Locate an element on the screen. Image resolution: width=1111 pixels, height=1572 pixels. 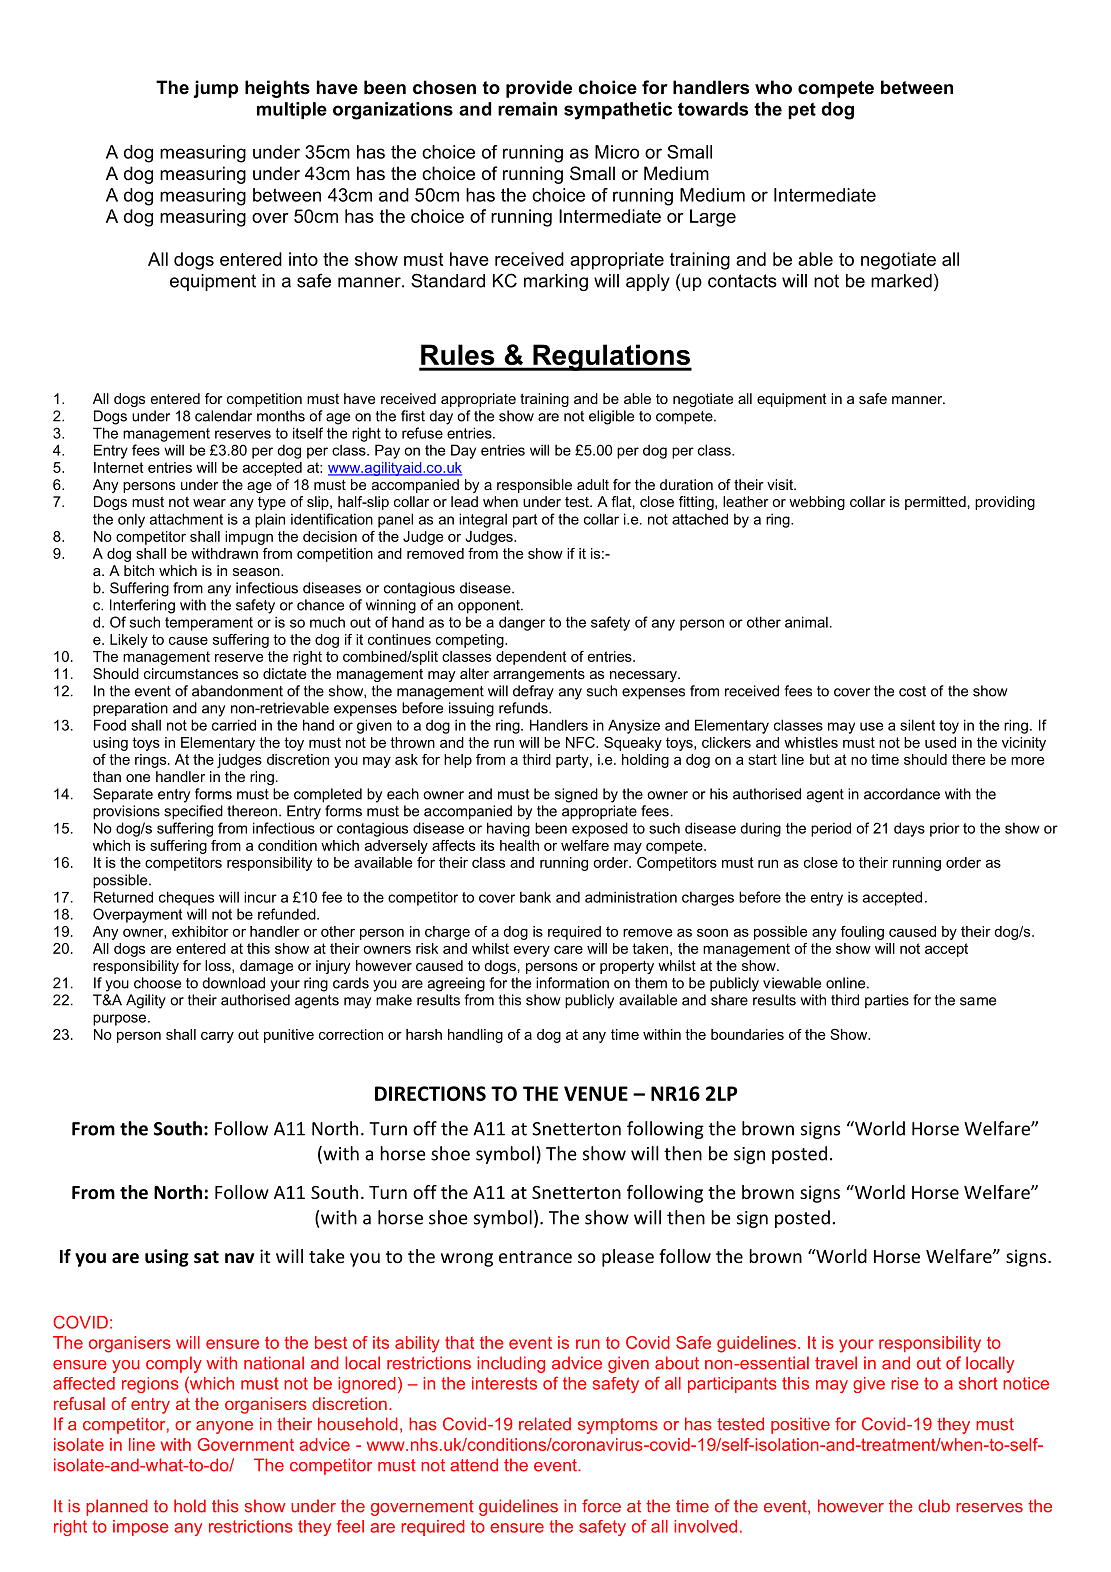
remain is located at coordinates (527, 109).
